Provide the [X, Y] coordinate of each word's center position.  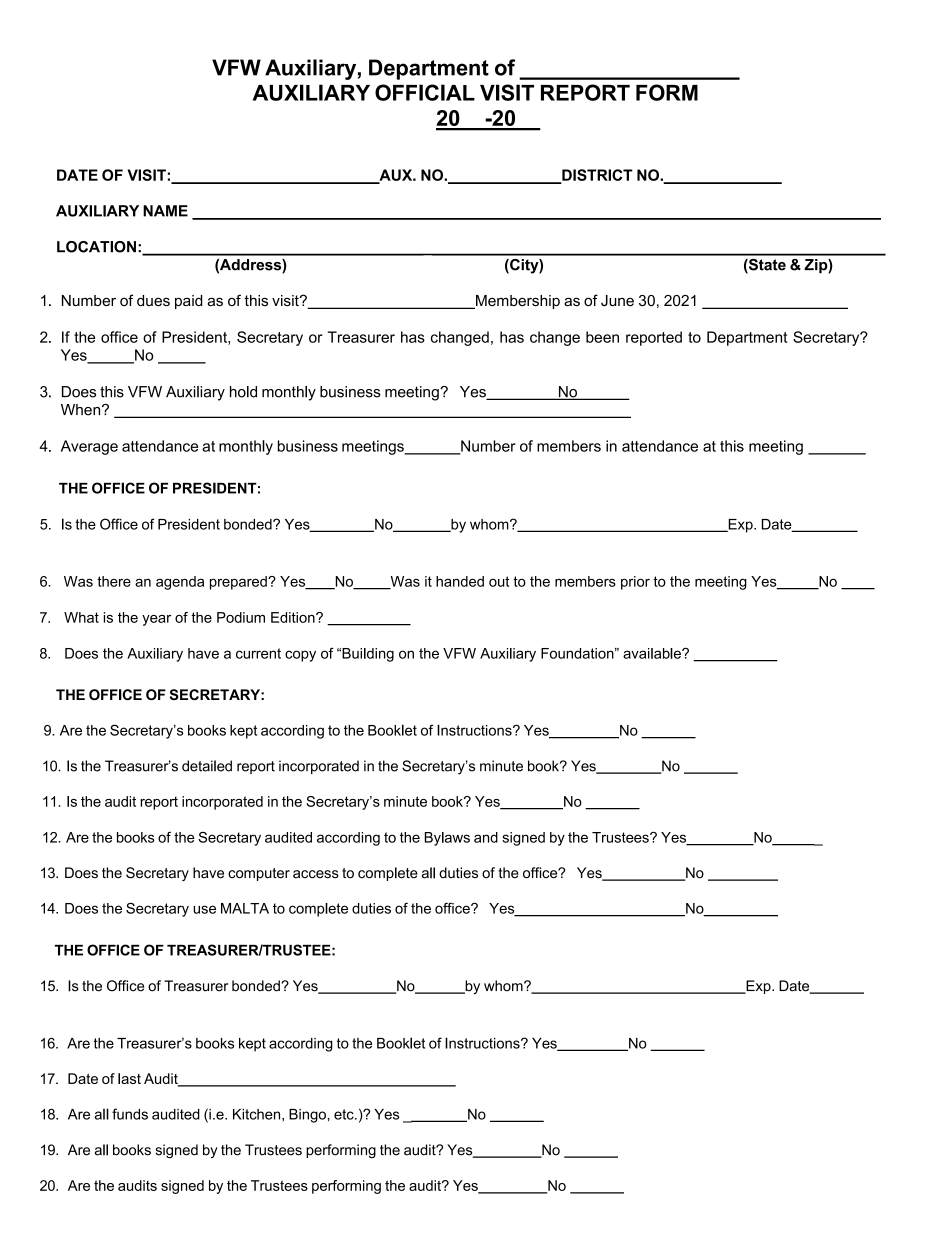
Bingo [307, 1116]
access [316, 874]
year [156, 620]
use [204, 909]
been [602, 337]
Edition [294, 617]
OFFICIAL [425, 92]
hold [243, 392]
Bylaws [447, 839]
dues [153, 300]
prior [635, 583]
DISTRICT [596, 176]
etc [345, 1114]
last [129, 1078]
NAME [165, 211]
